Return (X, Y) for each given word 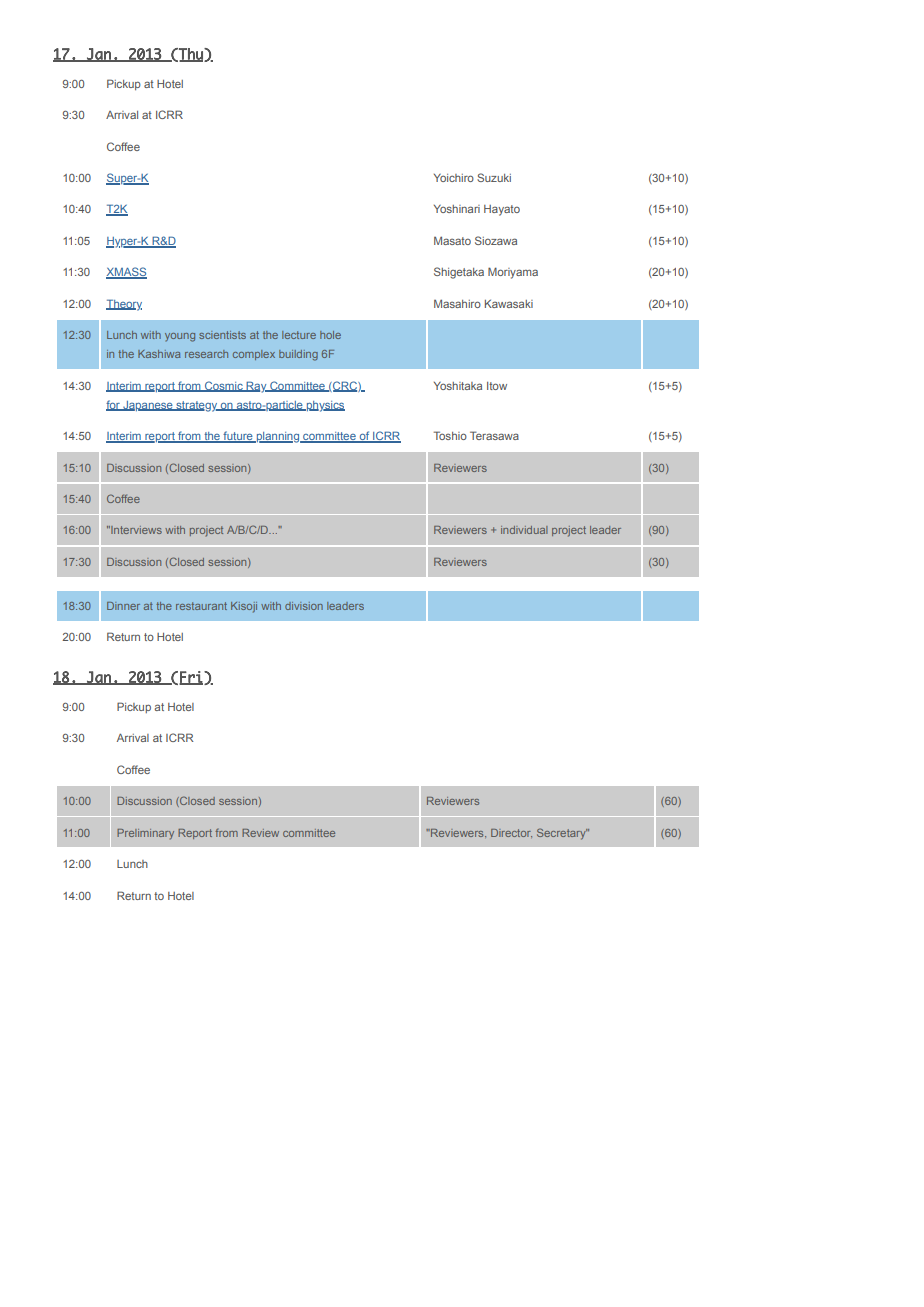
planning (278, 437)
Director (511, 833)
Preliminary (145, 834)
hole (330, 335)
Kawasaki (509, 303)
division (304, 606)
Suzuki (494, 177)
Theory (124, 305)
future (238, 437)
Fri (192, 678)
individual (524, 530)
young (180, 337)
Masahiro (457, 303)
